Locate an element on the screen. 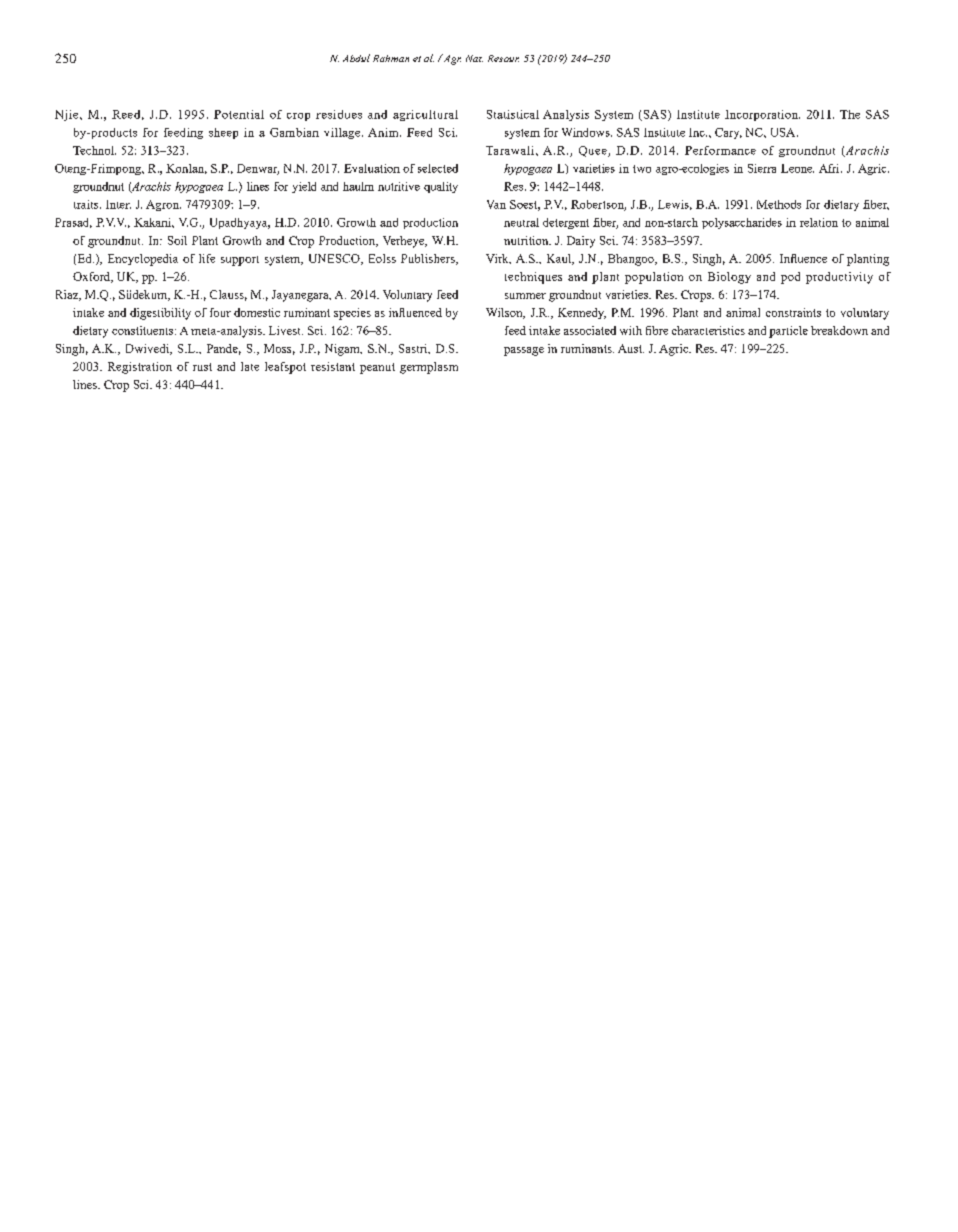 Image resolution: width=958 pixels, height=1232 pixels. Sierra is located at coordinates (762, 168).
